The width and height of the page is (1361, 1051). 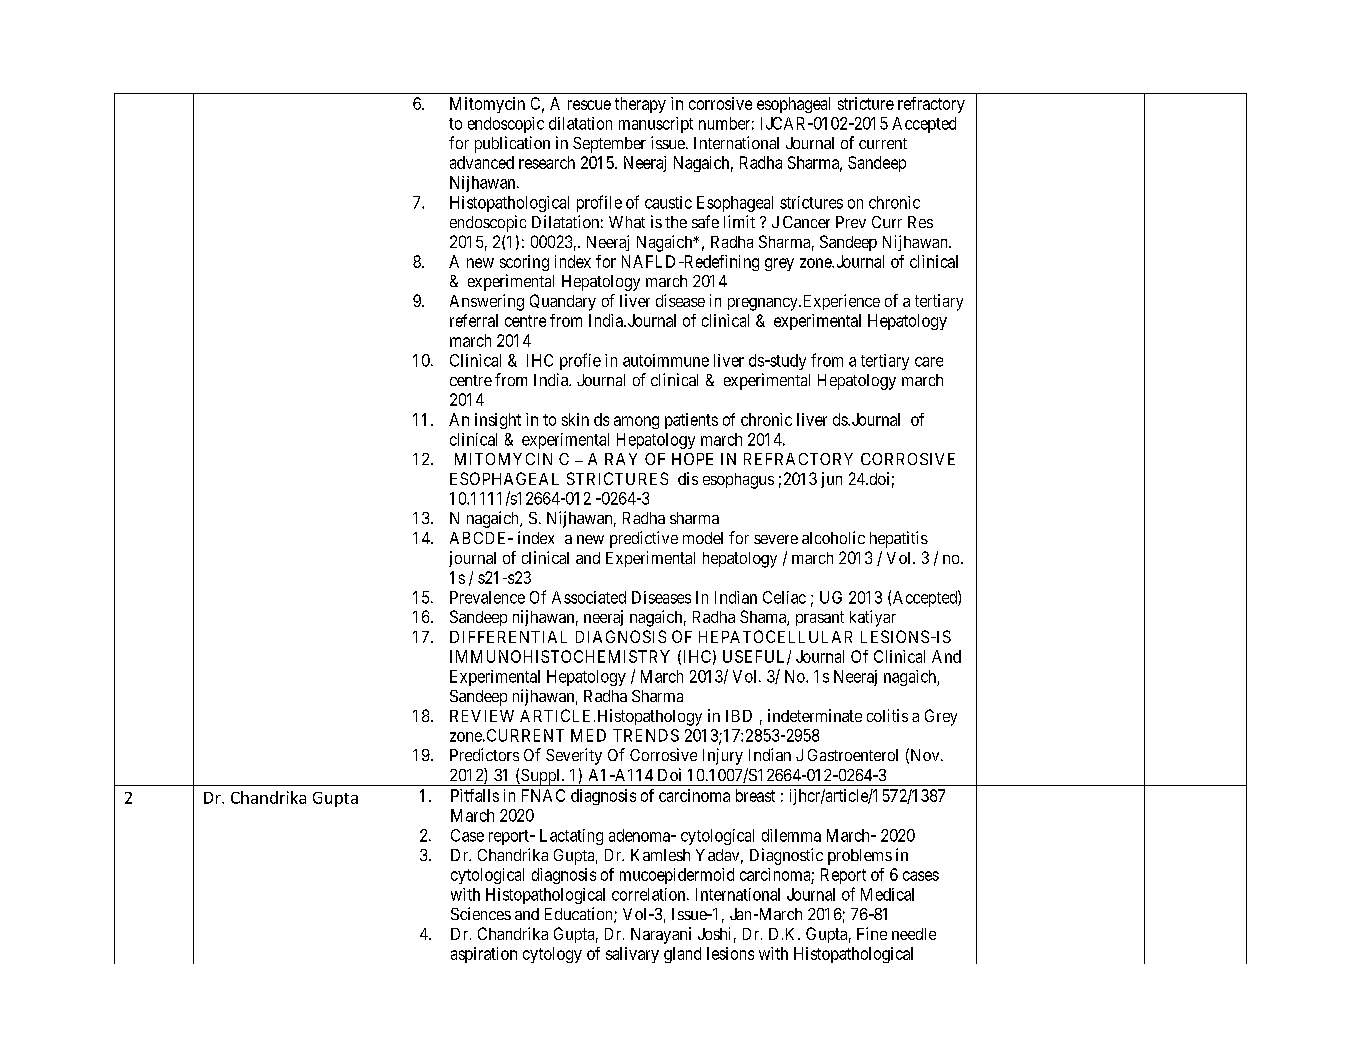 I want to click on Injury, so click(x=723, y=756).
